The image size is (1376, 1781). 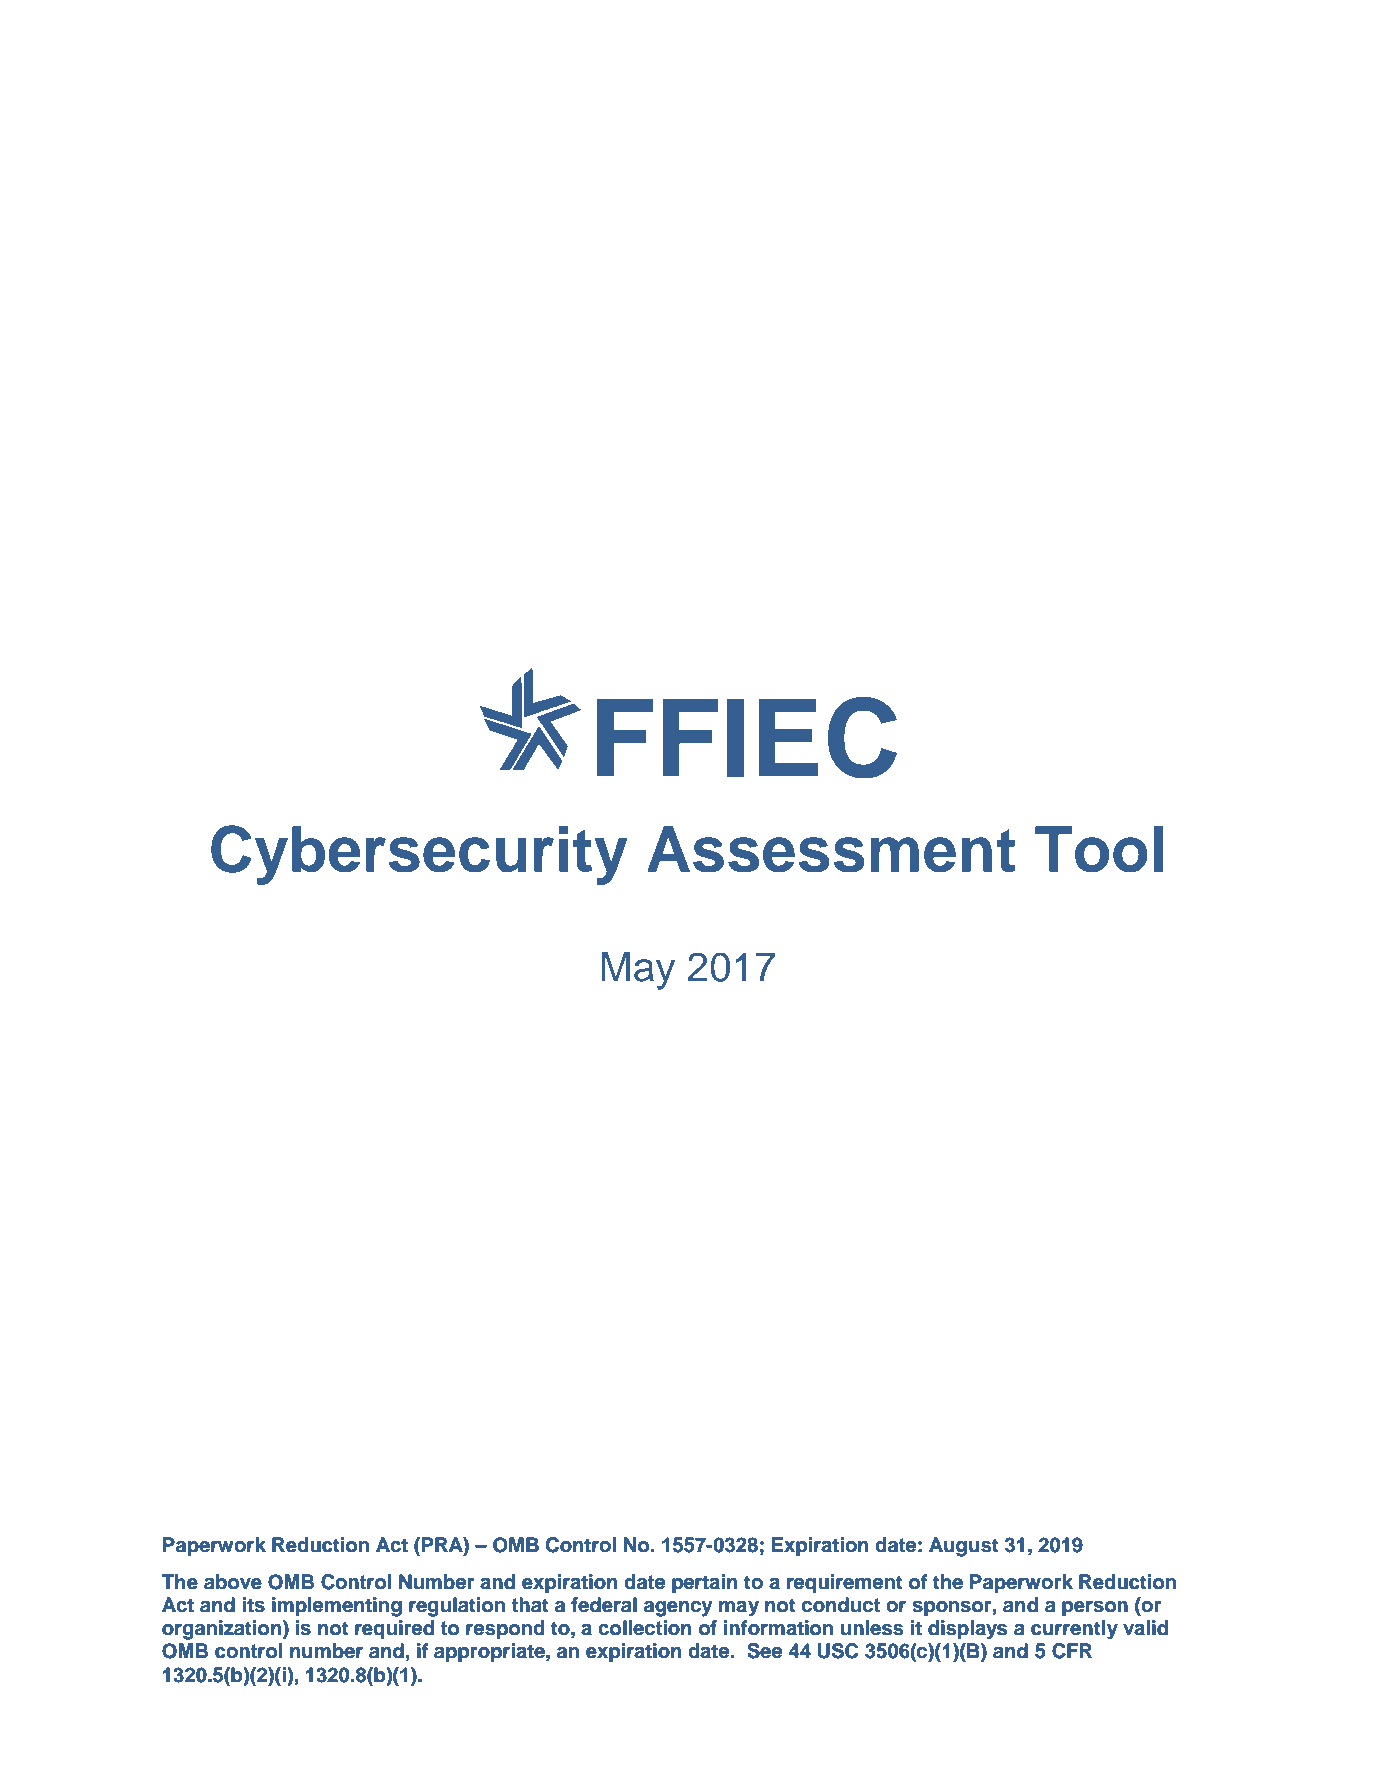 What do you see at coordinates (841, 1605) in the page?
I see `conduct` at bounding box center [841, 1605].
